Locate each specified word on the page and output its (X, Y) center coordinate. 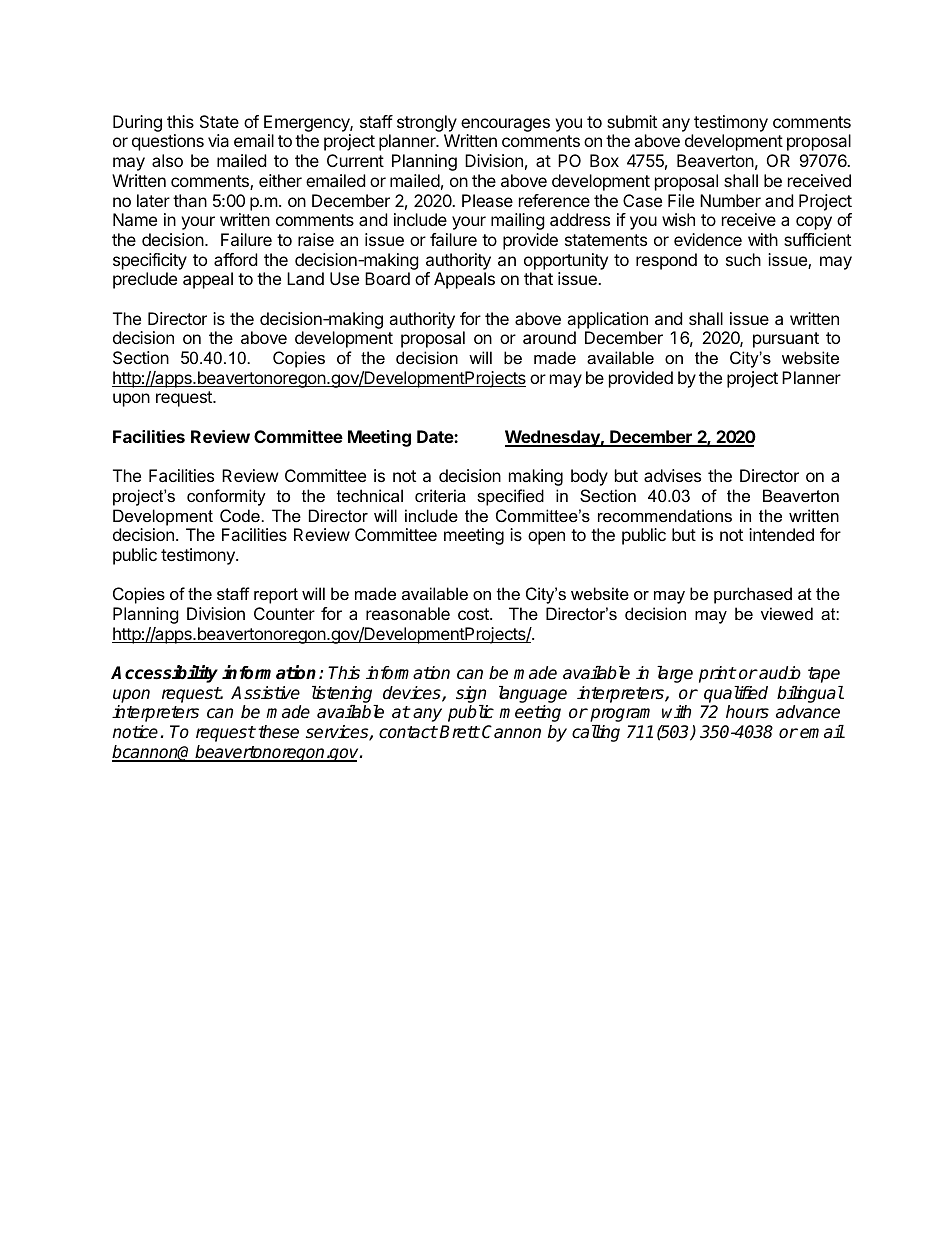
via (218, 140)
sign (472, 696)
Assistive (265, 693)
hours (747, 712)
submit (632, 121)
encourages (505, 125)
